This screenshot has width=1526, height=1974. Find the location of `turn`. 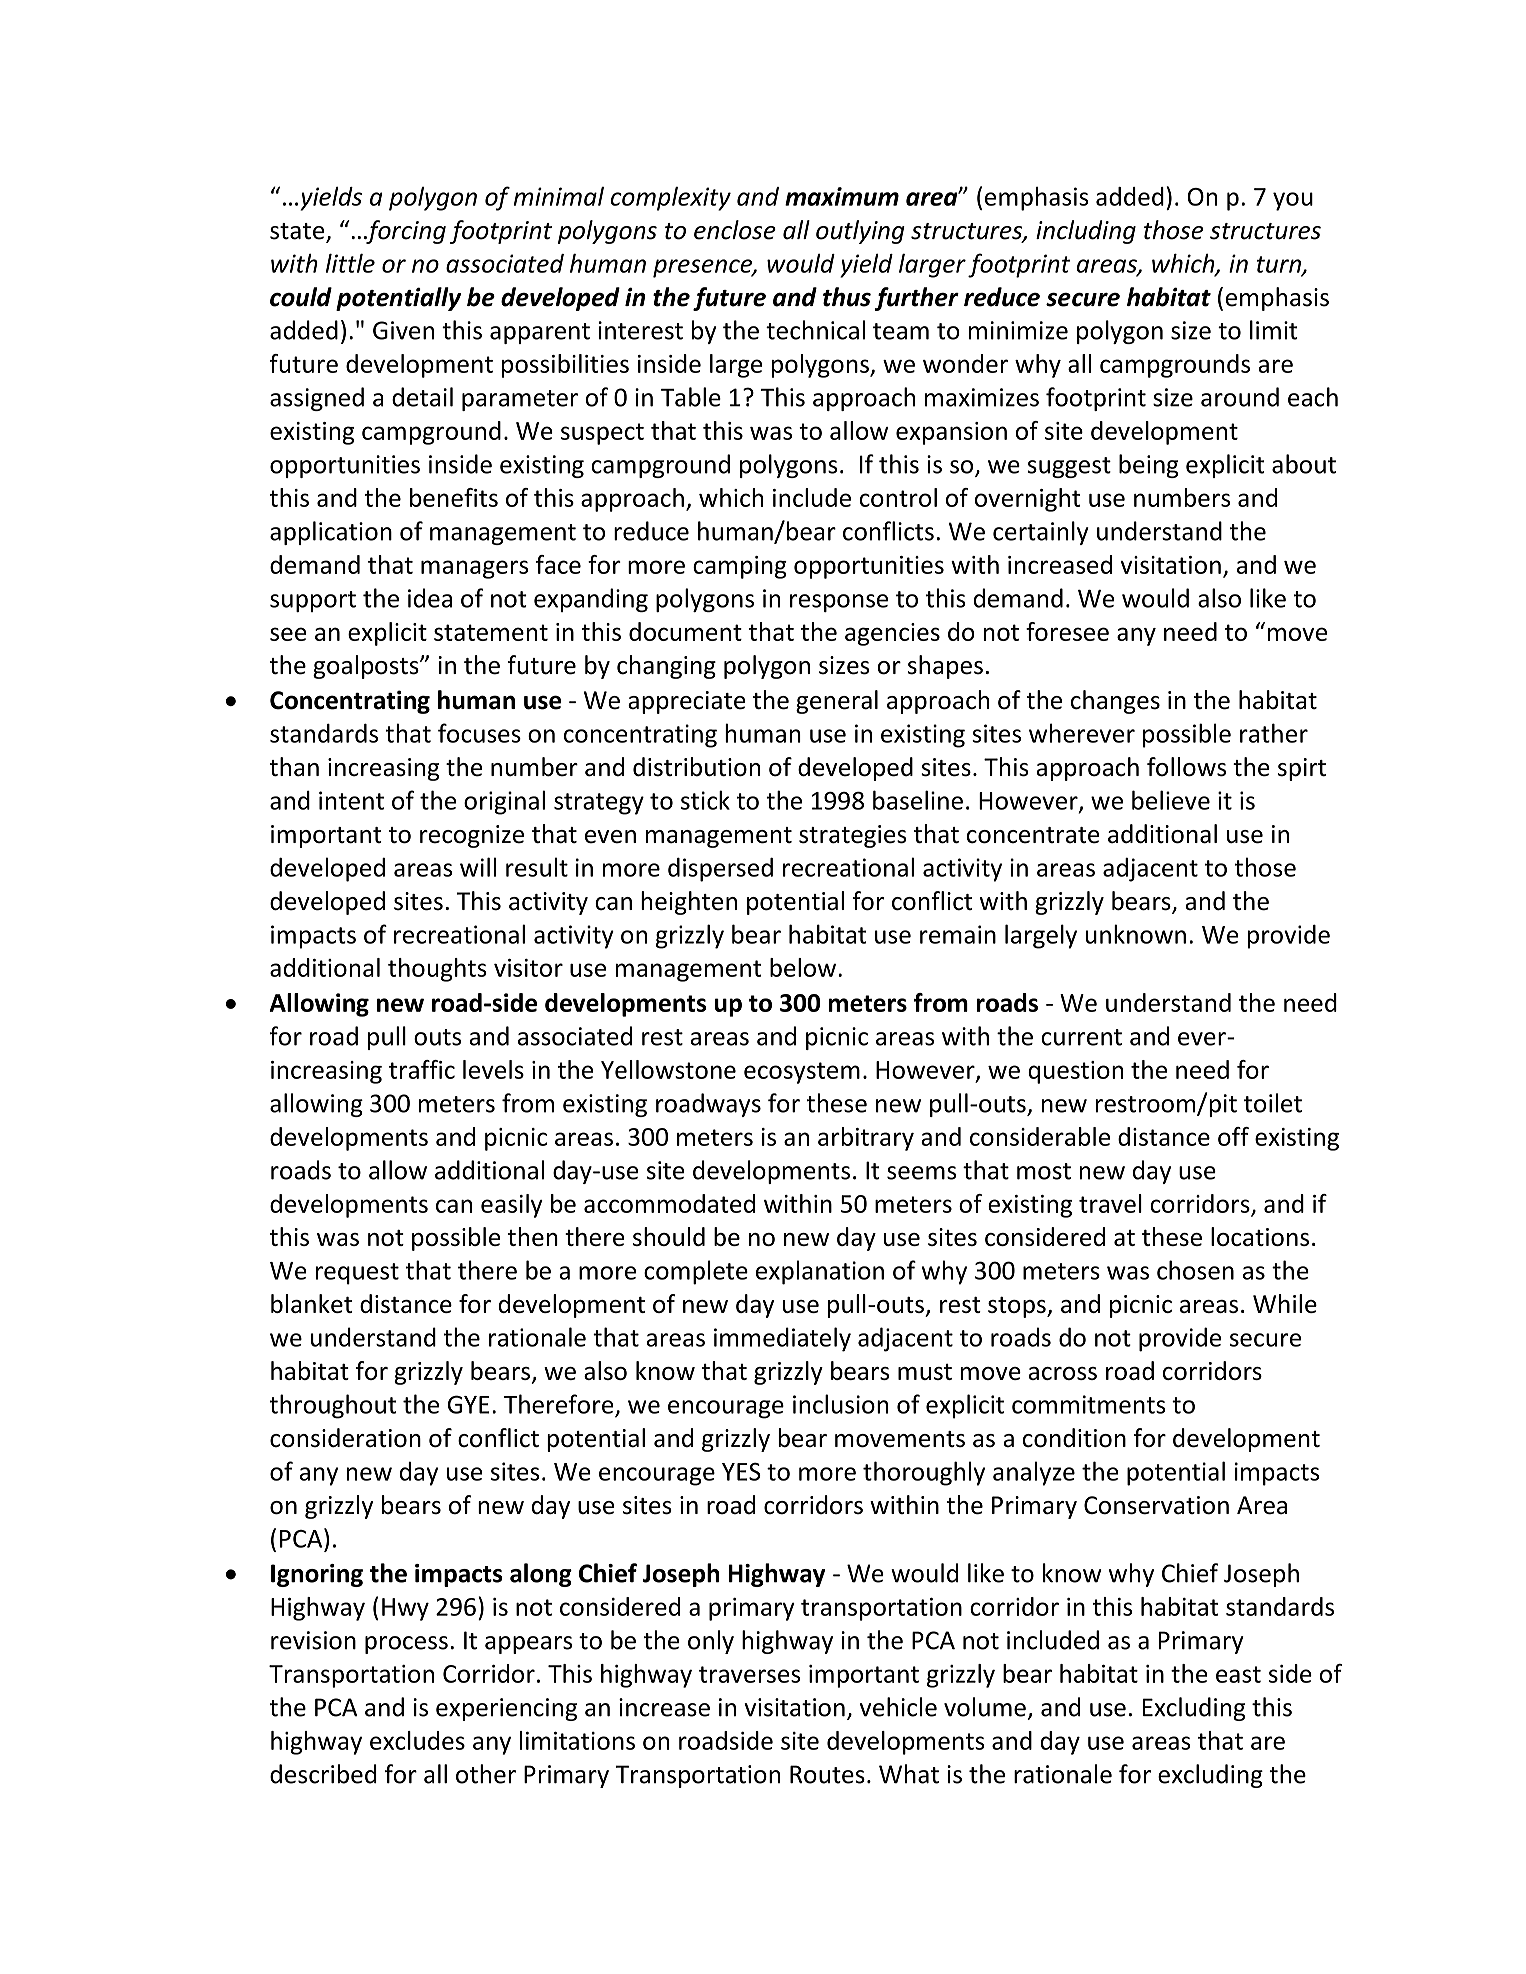

turn is located at coordinates (1280, 265).
